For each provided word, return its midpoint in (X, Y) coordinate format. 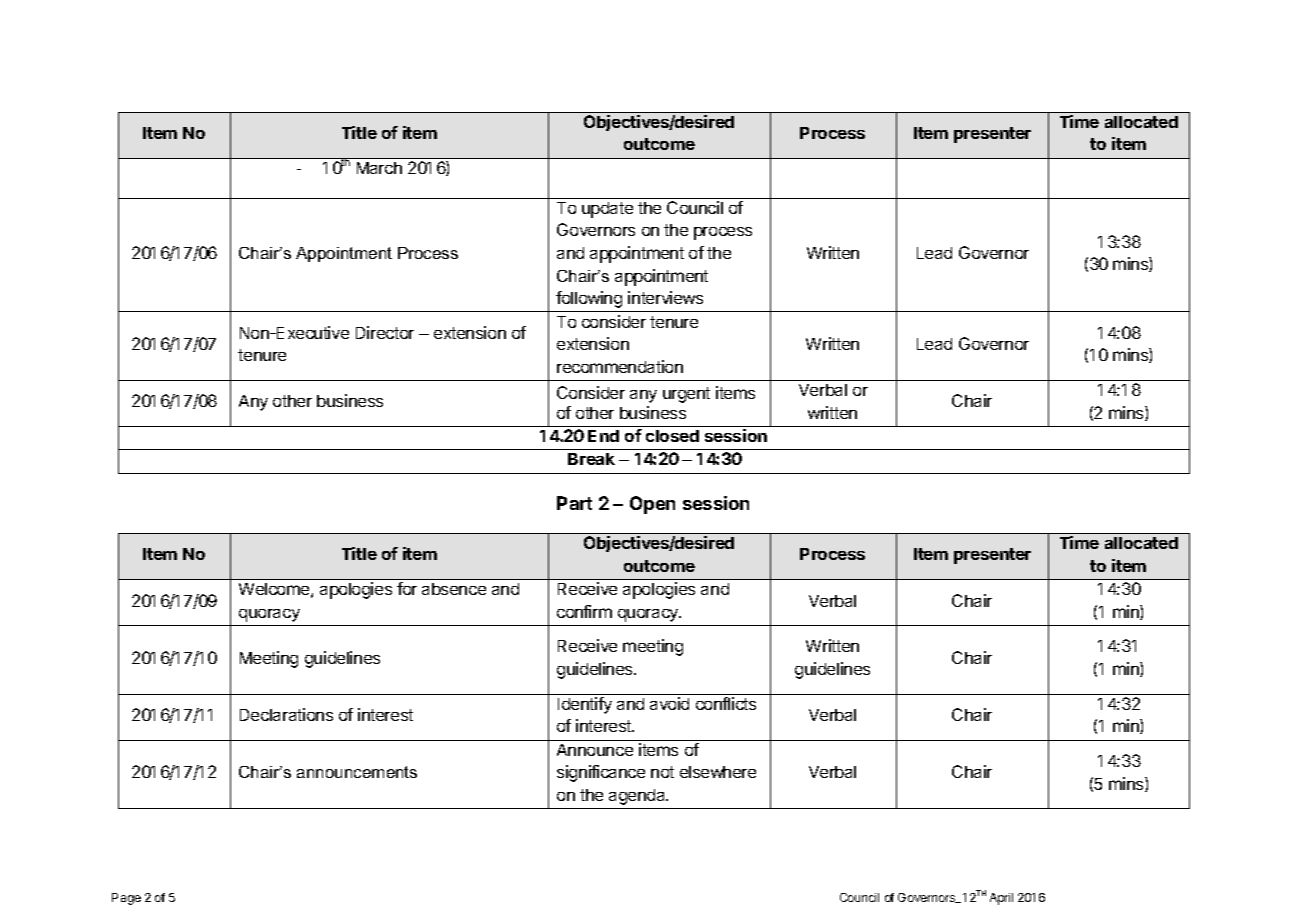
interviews (665, 297)
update (607, 210)
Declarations (286, 714)
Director (385, 332)
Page (126, 899)
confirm (584, 611)
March (379, 168)
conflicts (726, 703)
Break (591, 459)
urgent (686, 395)
